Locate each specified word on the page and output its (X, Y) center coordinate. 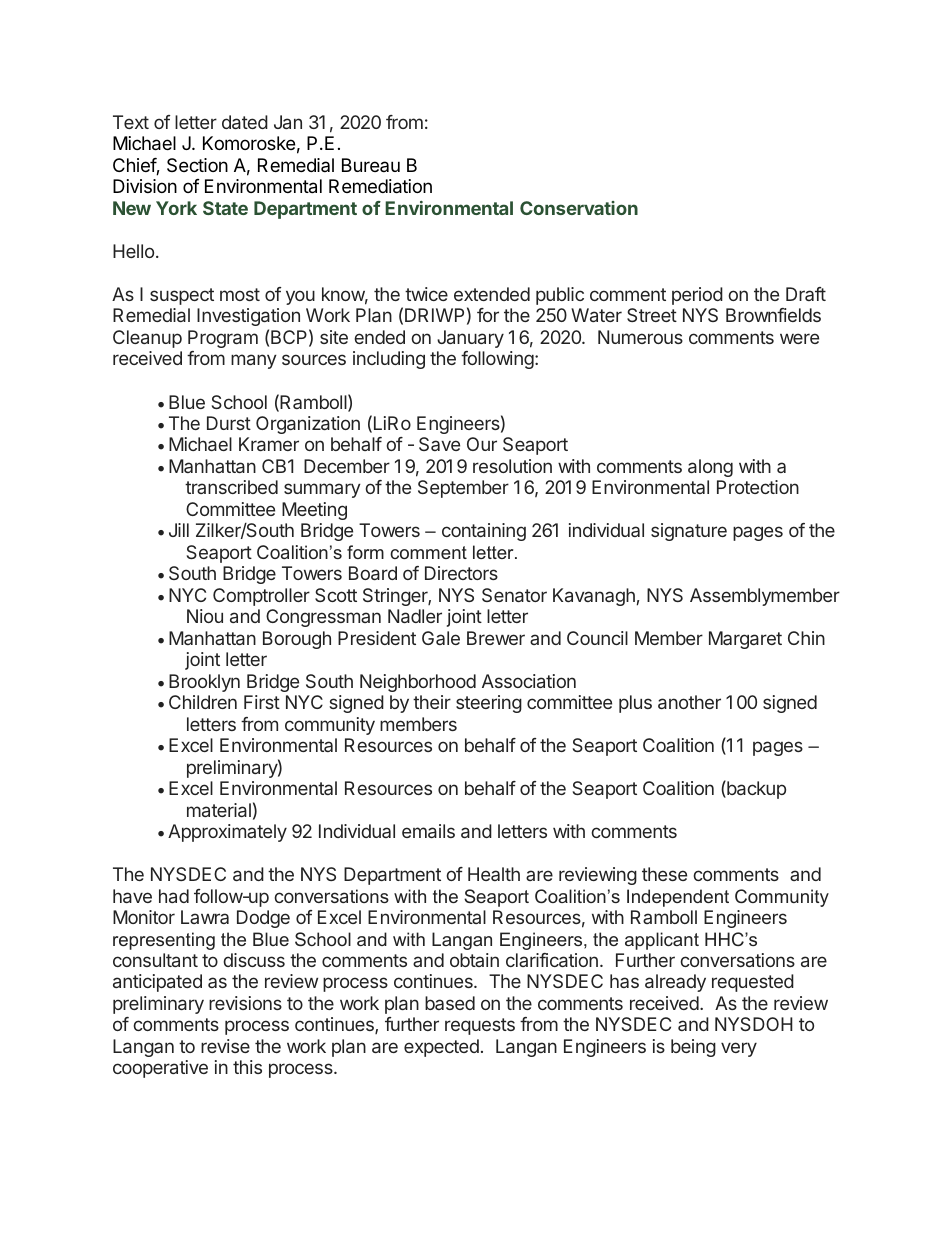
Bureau (371, 165)
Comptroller (261, 597)
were (799, 338)
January (470, 339)
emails (428, 831)
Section (197, 165)
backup (755, 789)
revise (225, 1046)
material (219, 810)
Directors (461, 573)
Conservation (579, 208)
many (254, 361)
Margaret (745, 640)
